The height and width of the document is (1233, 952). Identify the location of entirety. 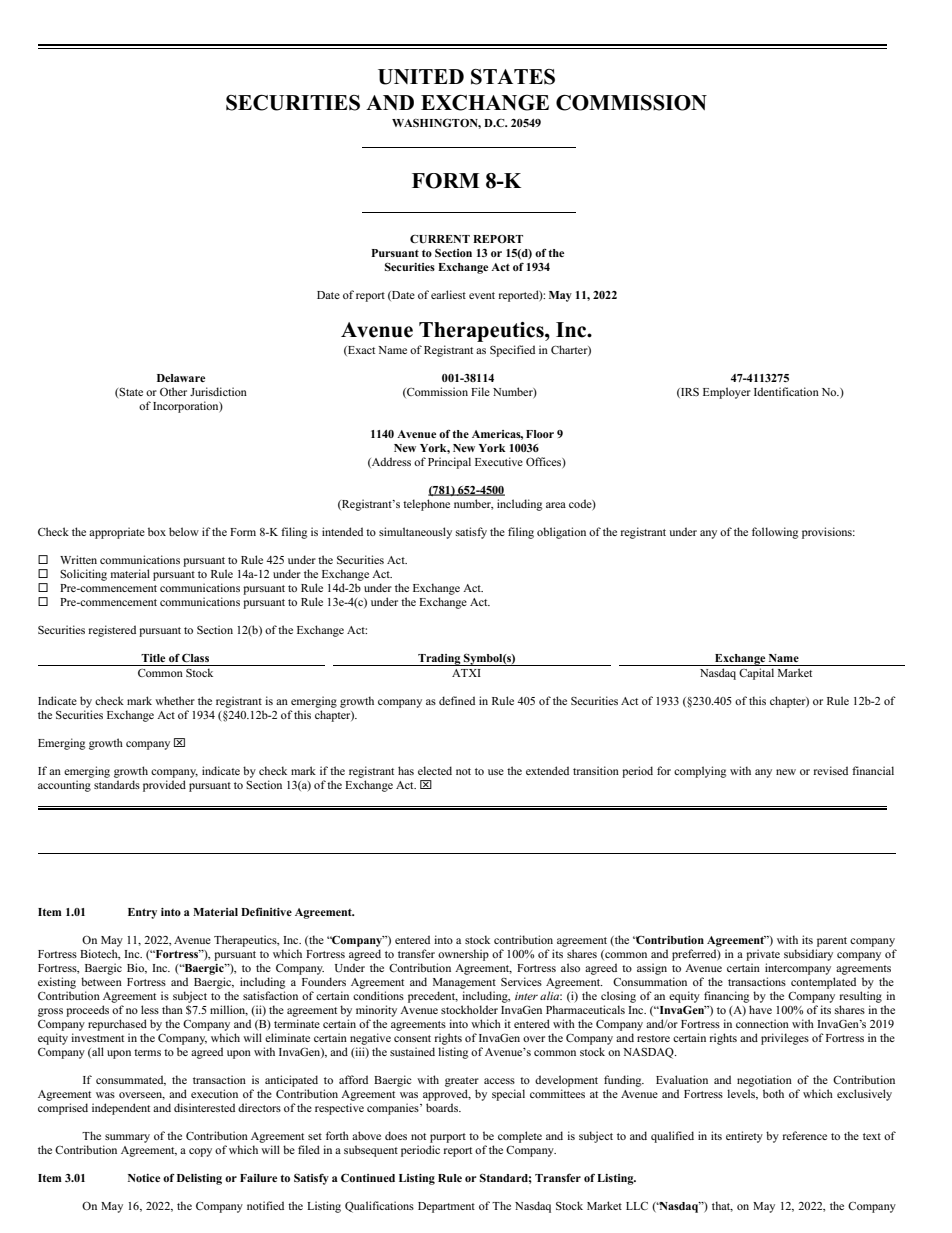
(744, 1137).
